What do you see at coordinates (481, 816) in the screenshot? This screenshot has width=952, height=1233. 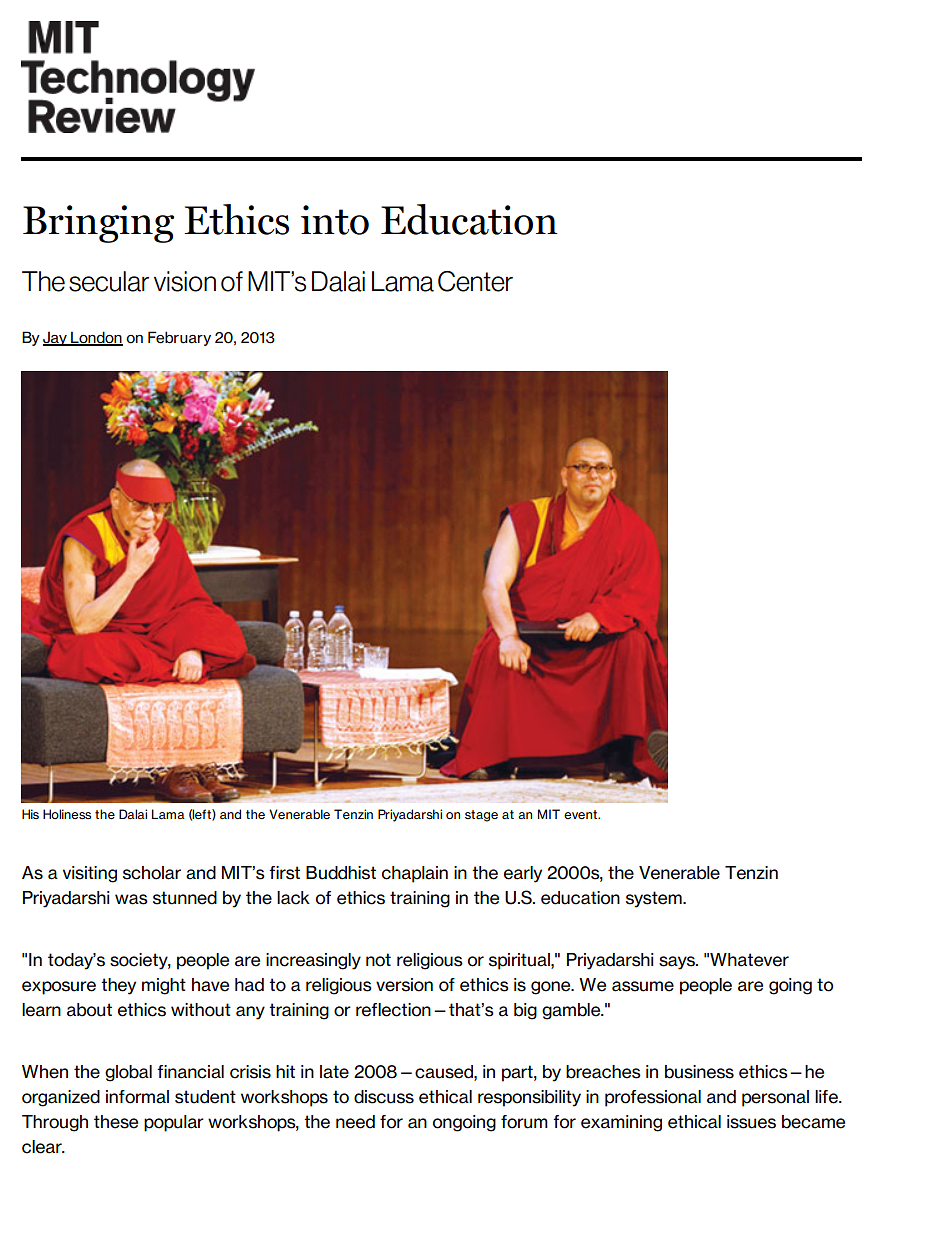 I see `stage` at bounding box center [481, 816].
